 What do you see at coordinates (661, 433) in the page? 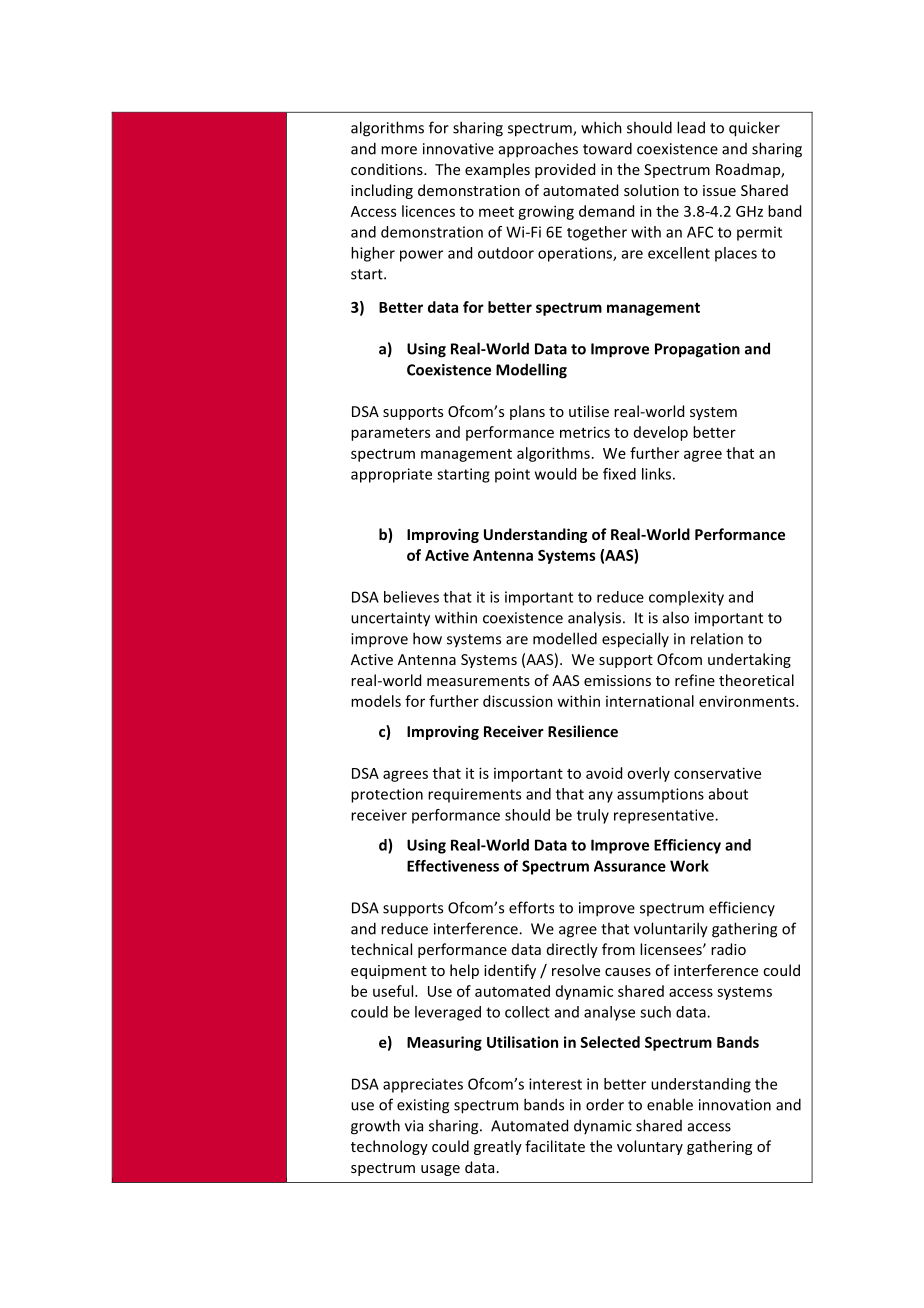
I see `develop` at bounding box center [661, 433].
